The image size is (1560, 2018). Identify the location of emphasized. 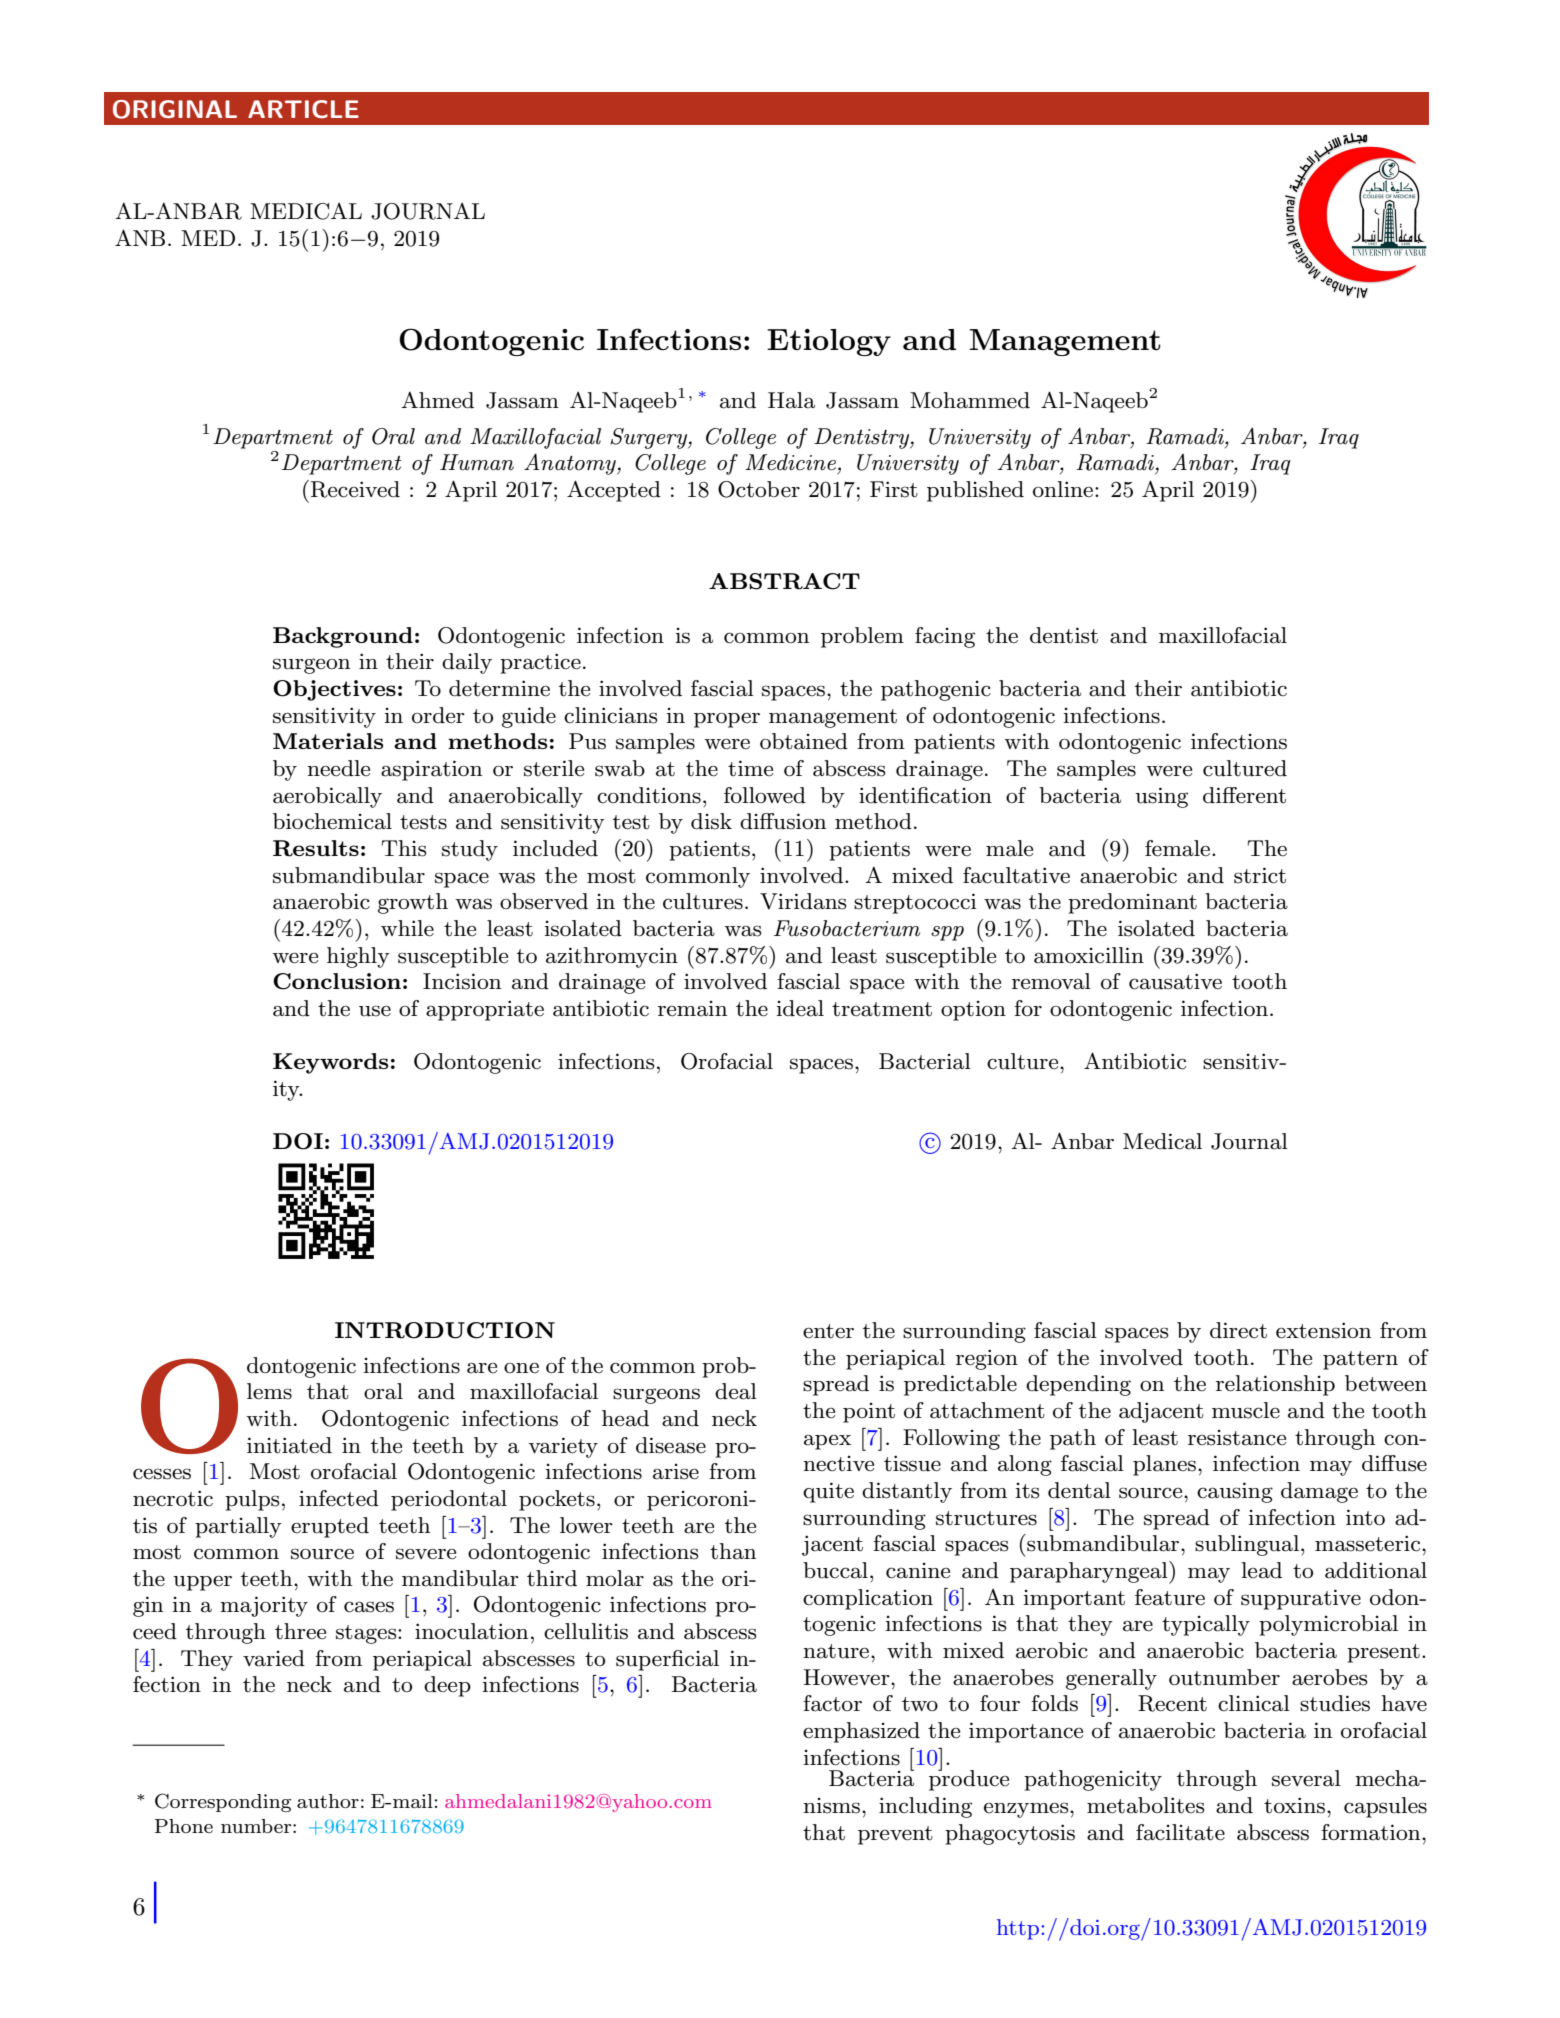
(861, 1732).
